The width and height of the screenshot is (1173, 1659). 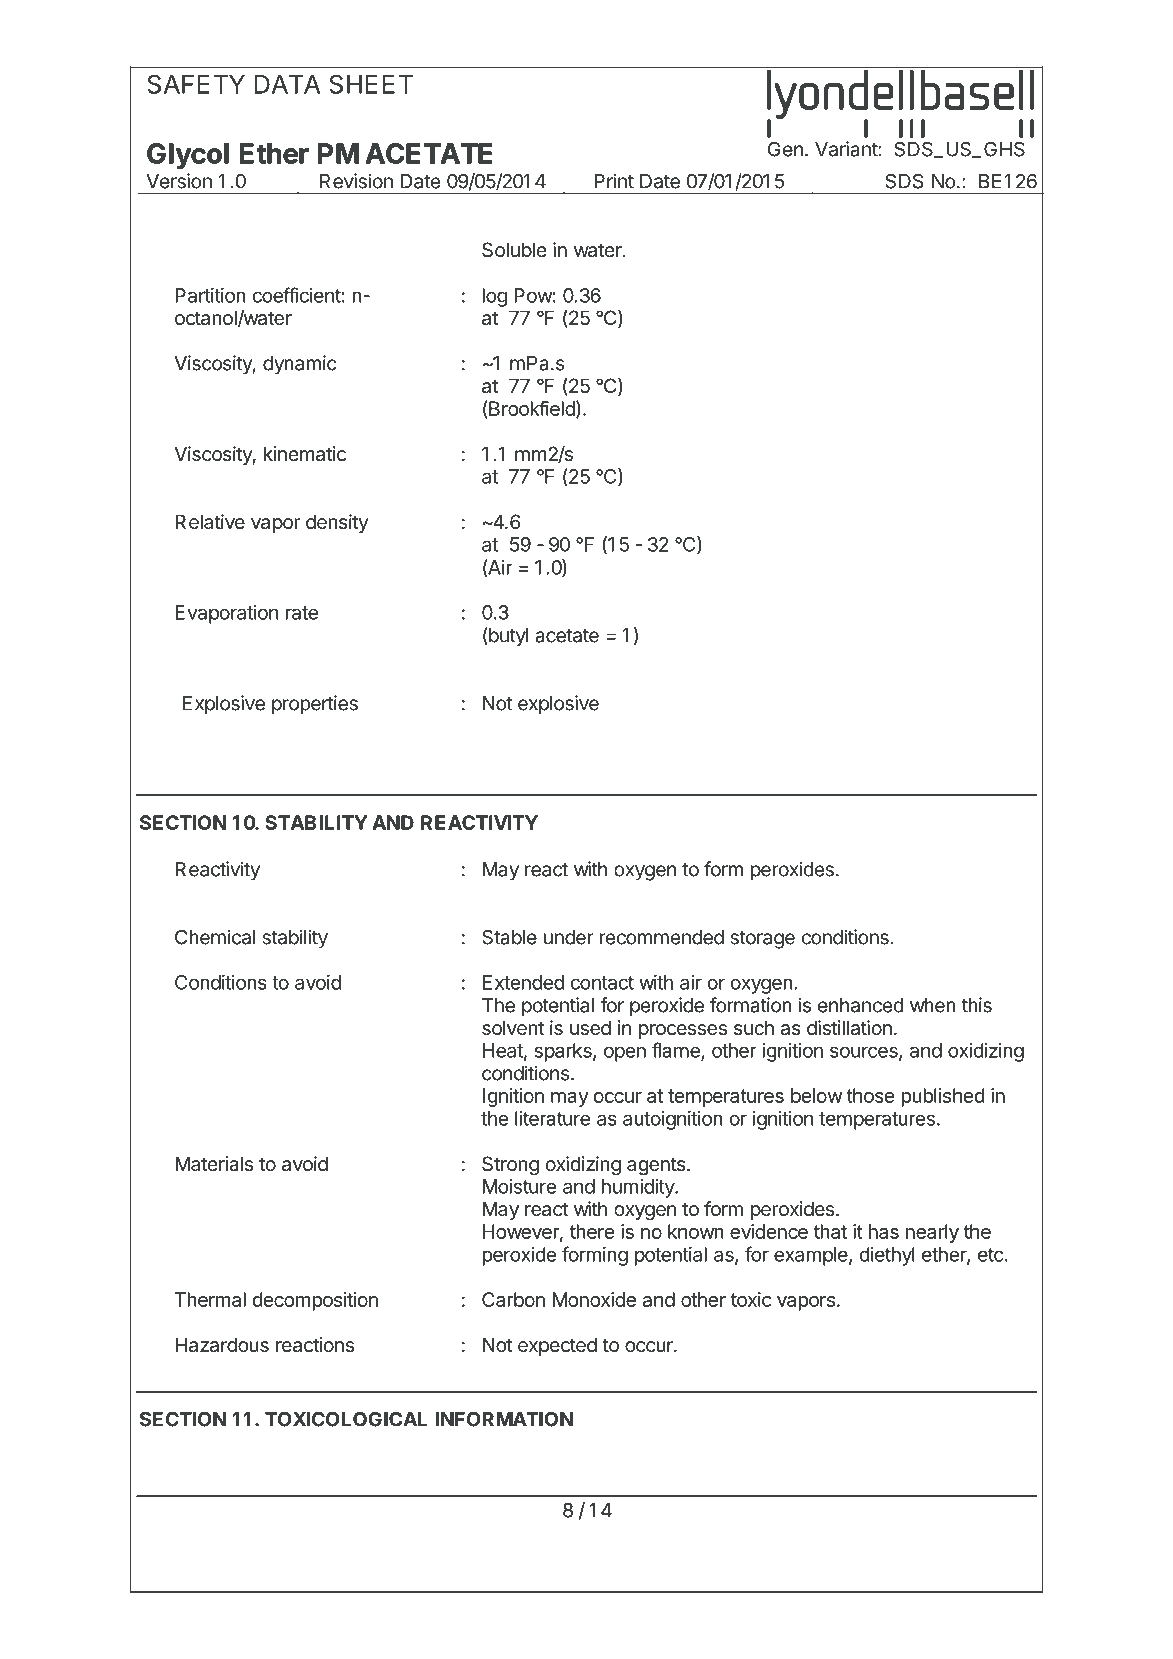 What do you see at coordinates (215, 937) in the screenshot?
I see `Chemical` at bounding box center [215, 937].
